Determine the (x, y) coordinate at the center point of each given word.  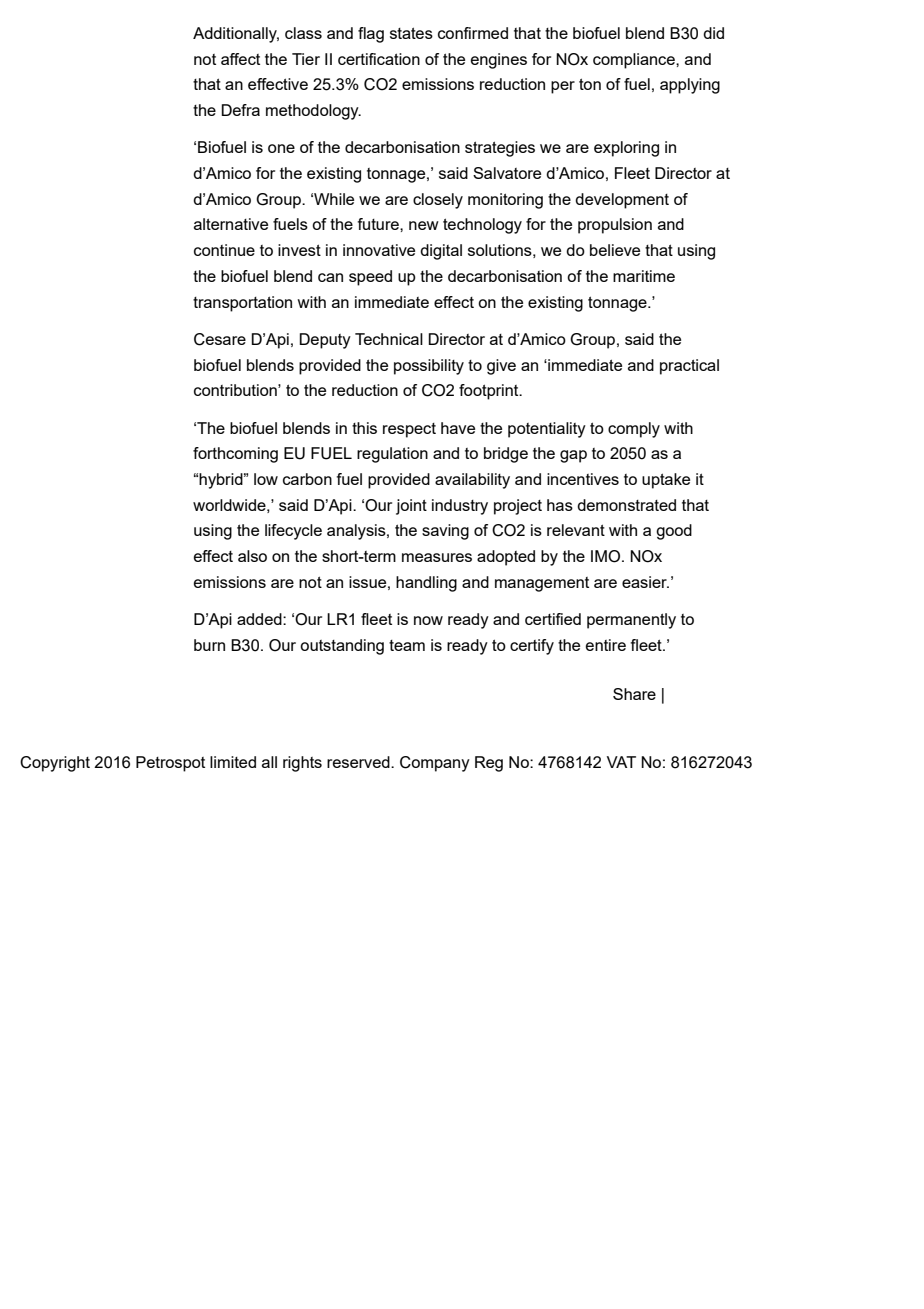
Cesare (220, 339)
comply (634, 430)
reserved (359, 762)
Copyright (55, 764)
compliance (635, 61)
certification (379, 59)
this (364, 428)
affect (240, 59)
